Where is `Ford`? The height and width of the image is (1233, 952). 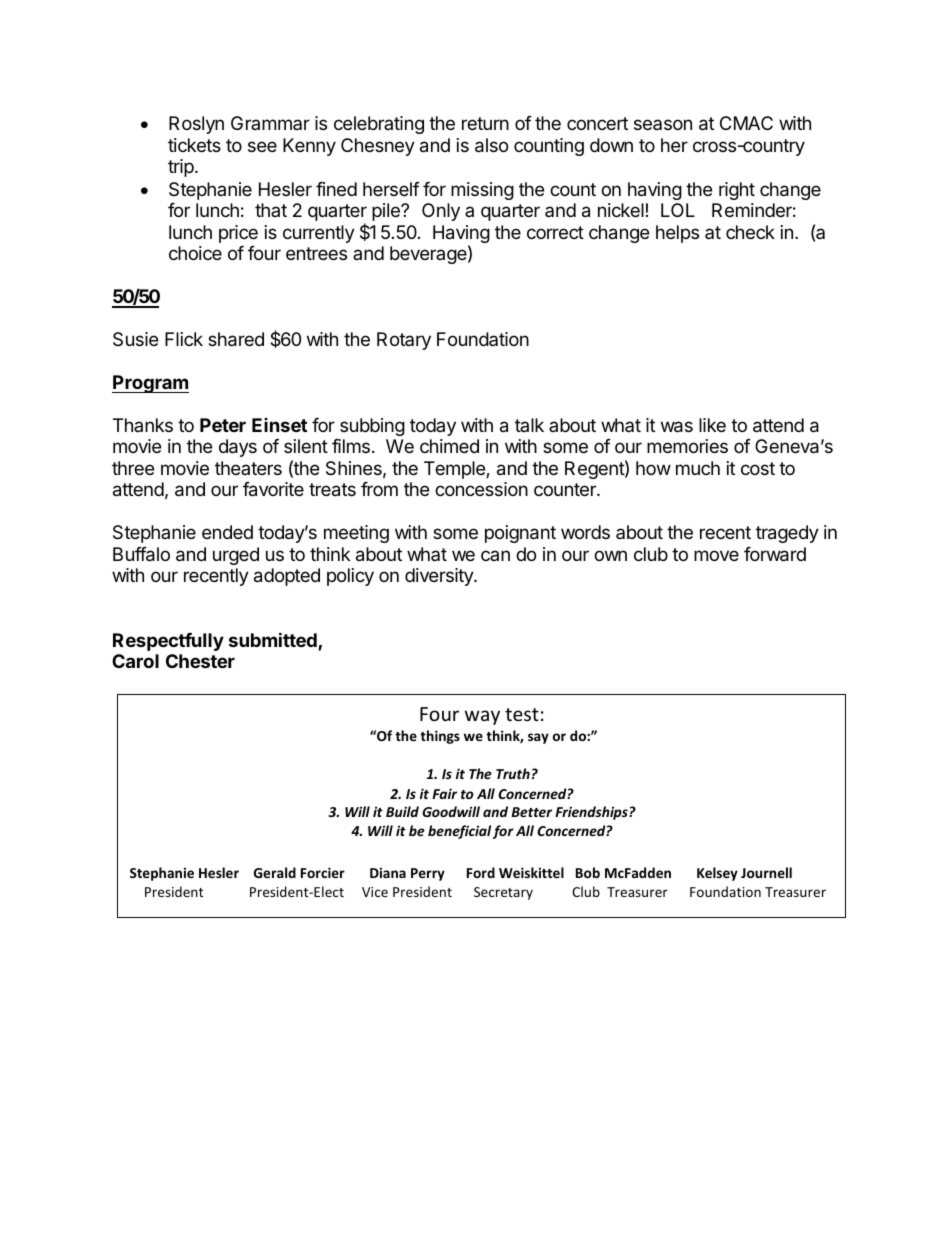 Ford is located at coordinates (481, 872).
